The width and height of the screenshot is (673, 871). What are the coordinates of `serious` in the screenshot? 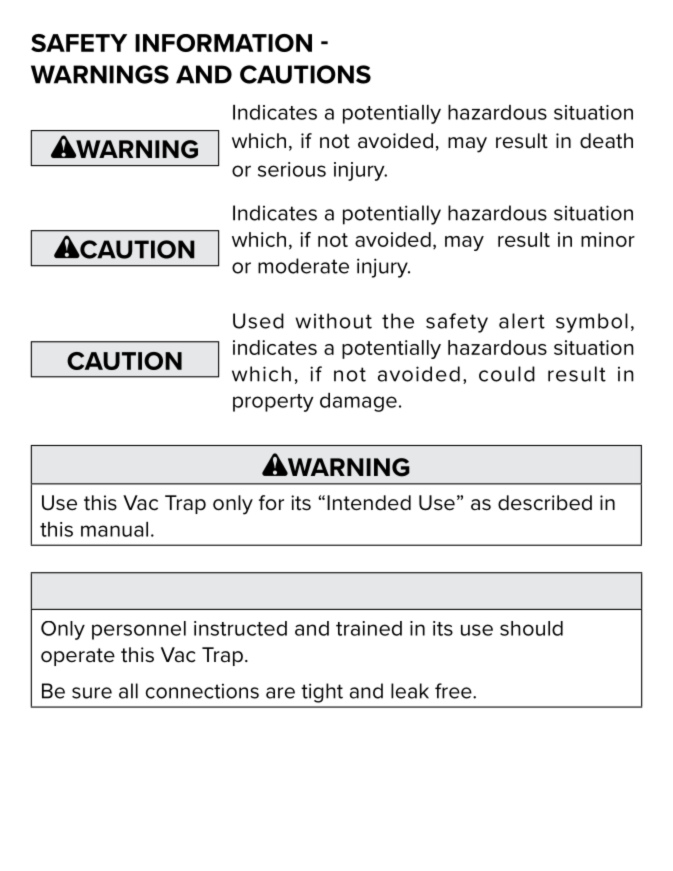 It's located at (292, 169).
